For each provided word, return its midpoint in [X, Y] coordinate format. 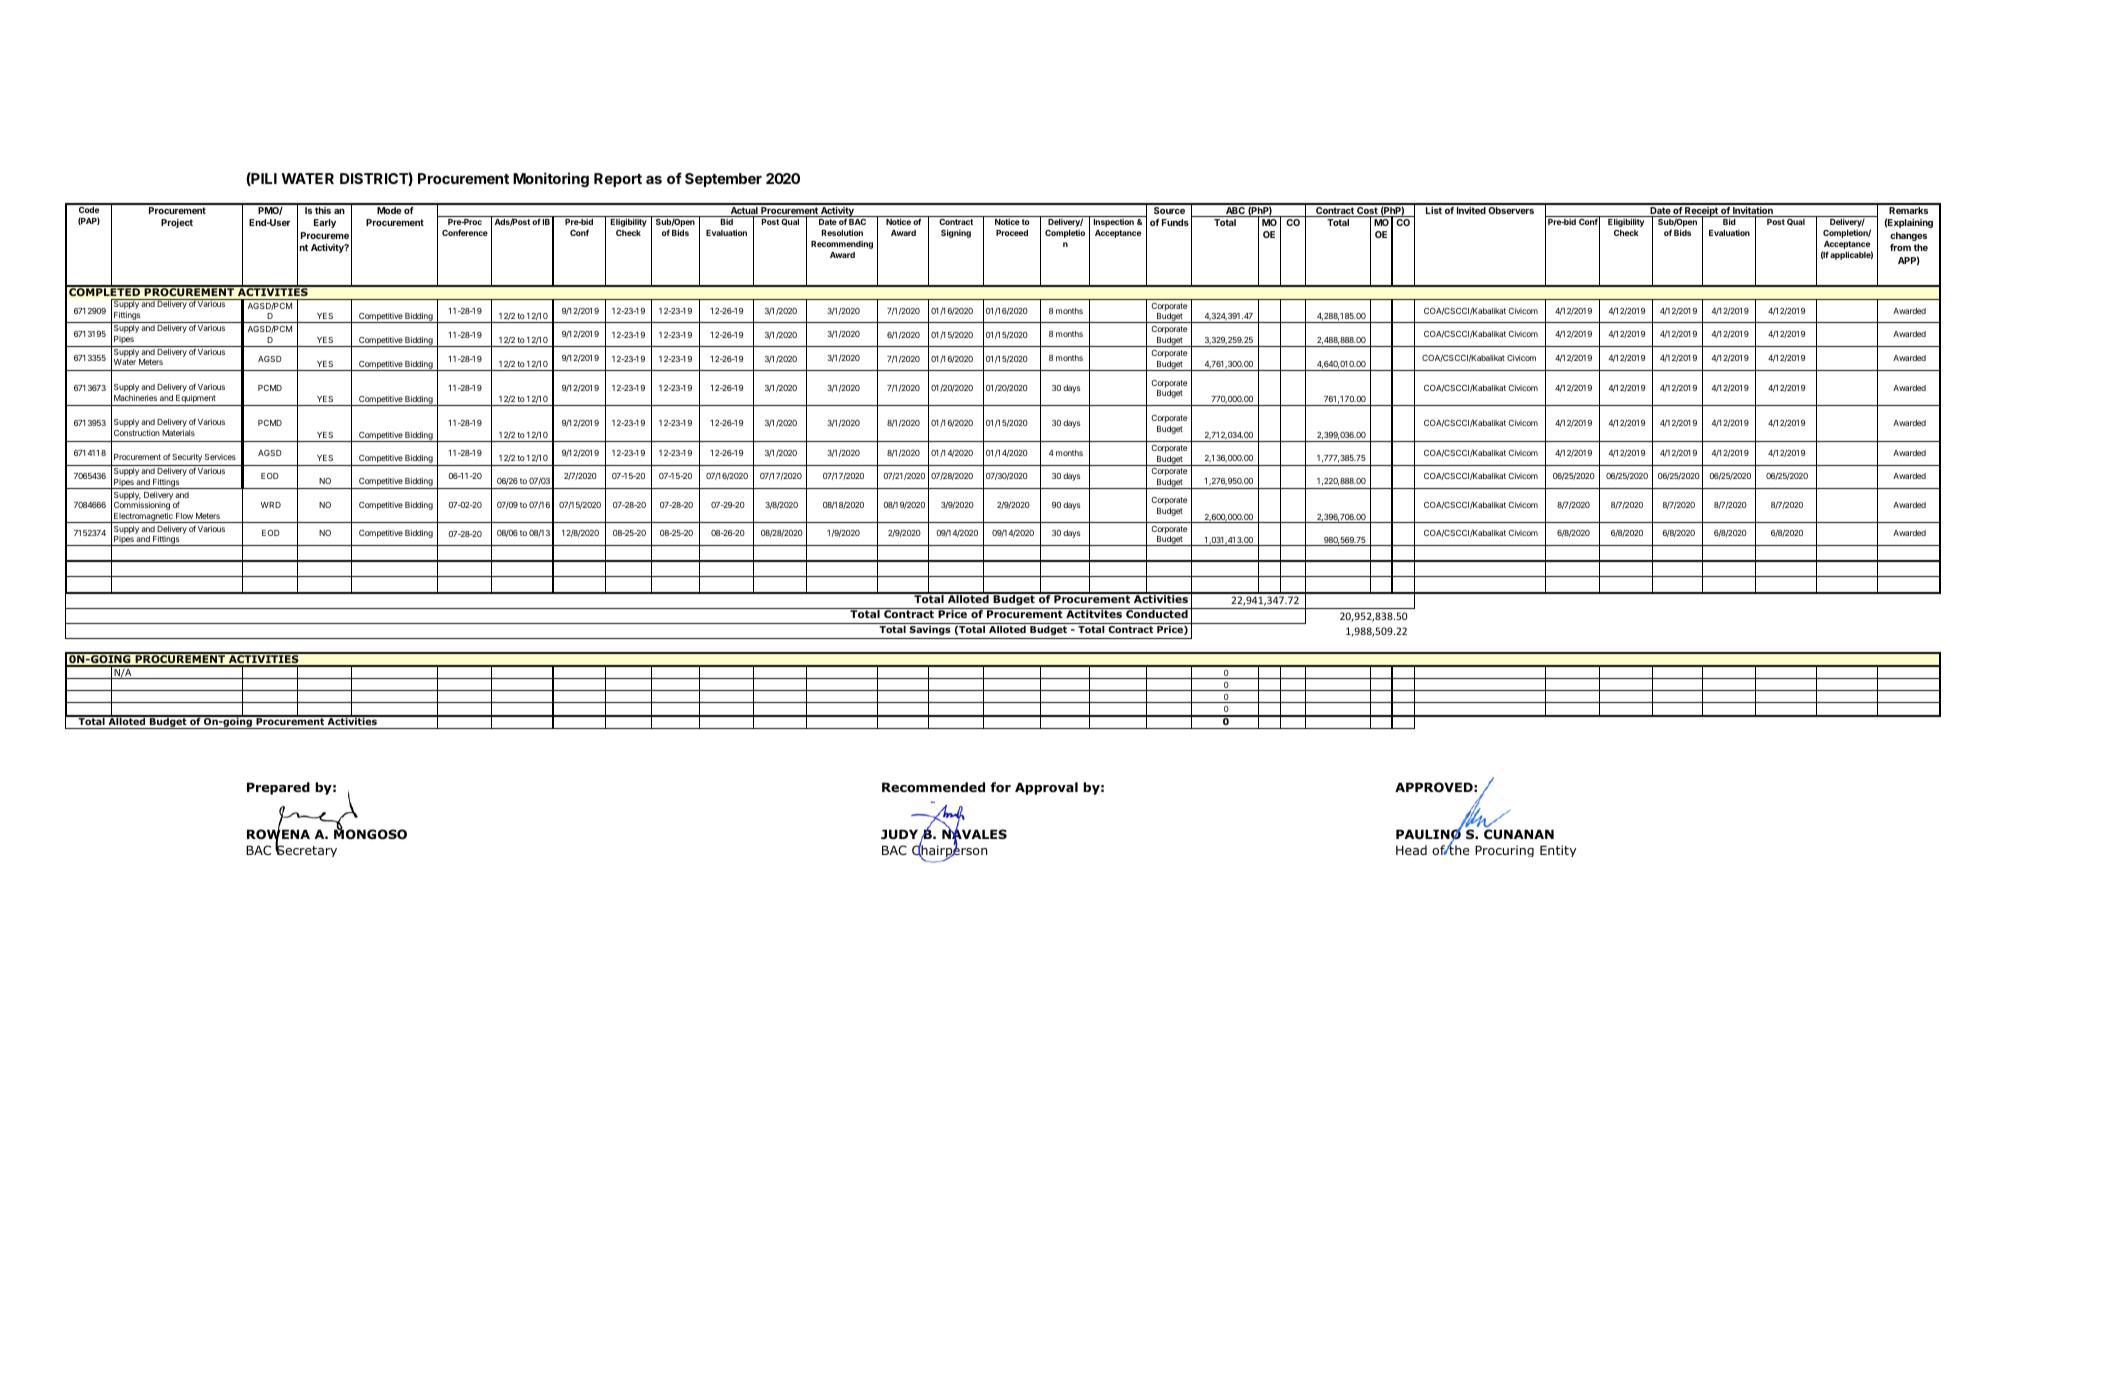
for [1000, 787]
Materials [178, 433]
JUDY [901, 835]
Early [325, 223]
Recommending [842, 244]
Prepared [278, 788]
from [1900, 247]
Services [220, 457]
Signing [956, 233]
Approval [1046, 788]
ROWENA [278, 834]
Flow [184, 516]
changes [1908, 236]
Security [187, 458]
